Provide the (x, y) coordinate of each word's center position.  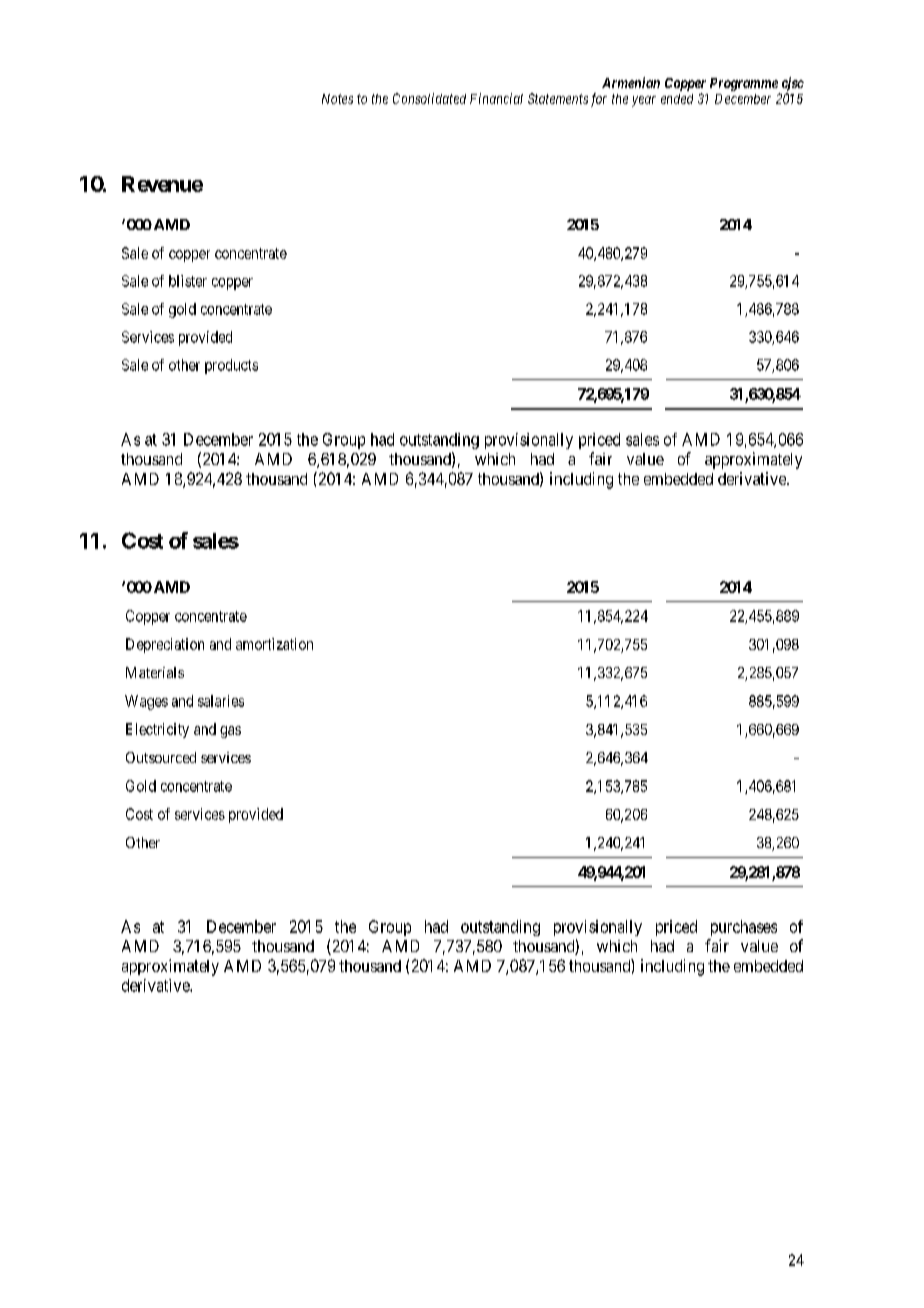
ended (677, 99)
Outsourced (161, 757)
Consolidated (429, 98)
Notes (337, 99)
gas (230, 732)
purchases (744, 928)
